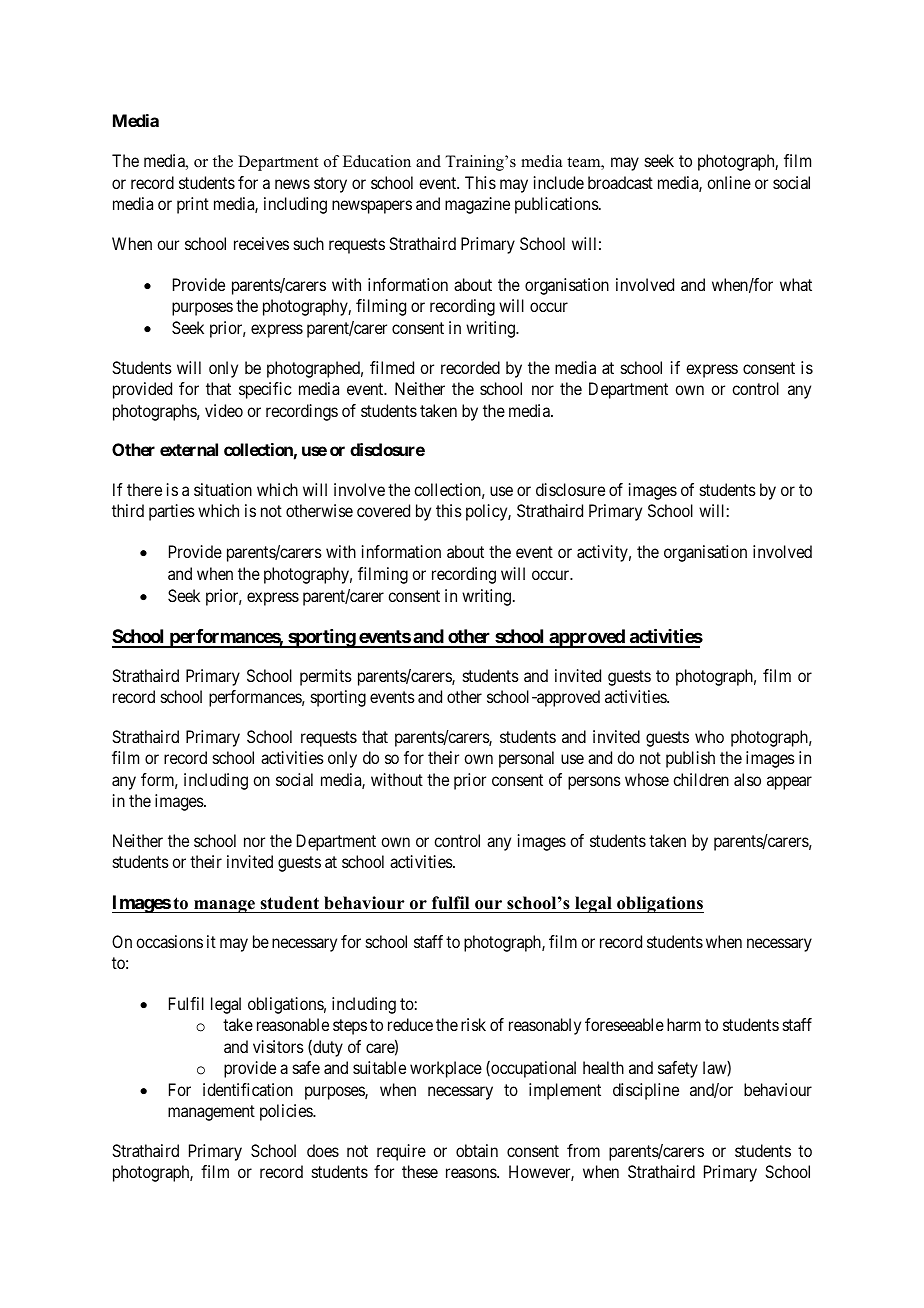 This screenshot has height=1308, width=924. Describe the element at coordinates (193, 205) in the screenshot. I see `print` at that location.
